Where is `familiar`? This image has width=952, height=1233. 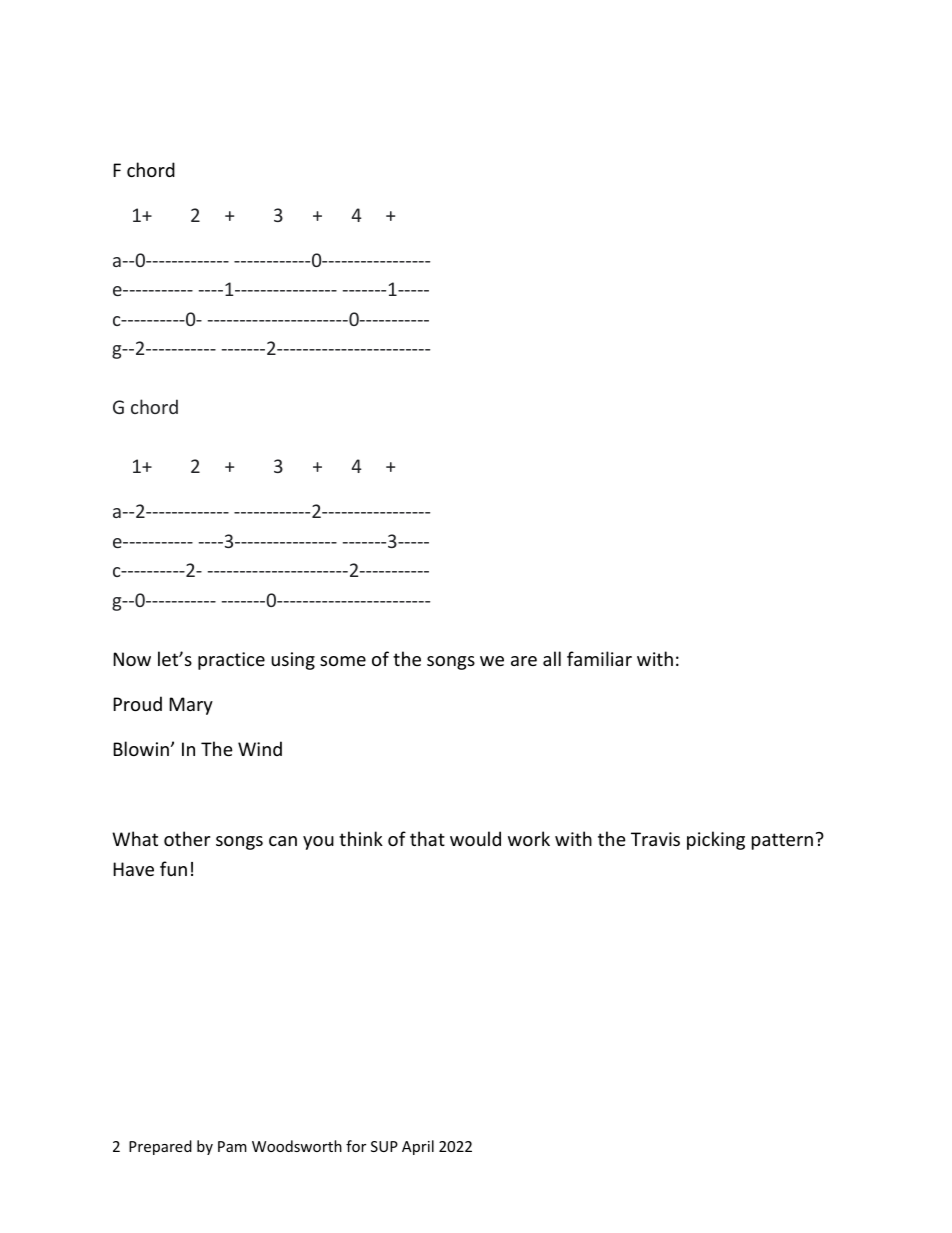 familiar is located at coordinates (599, 658).
